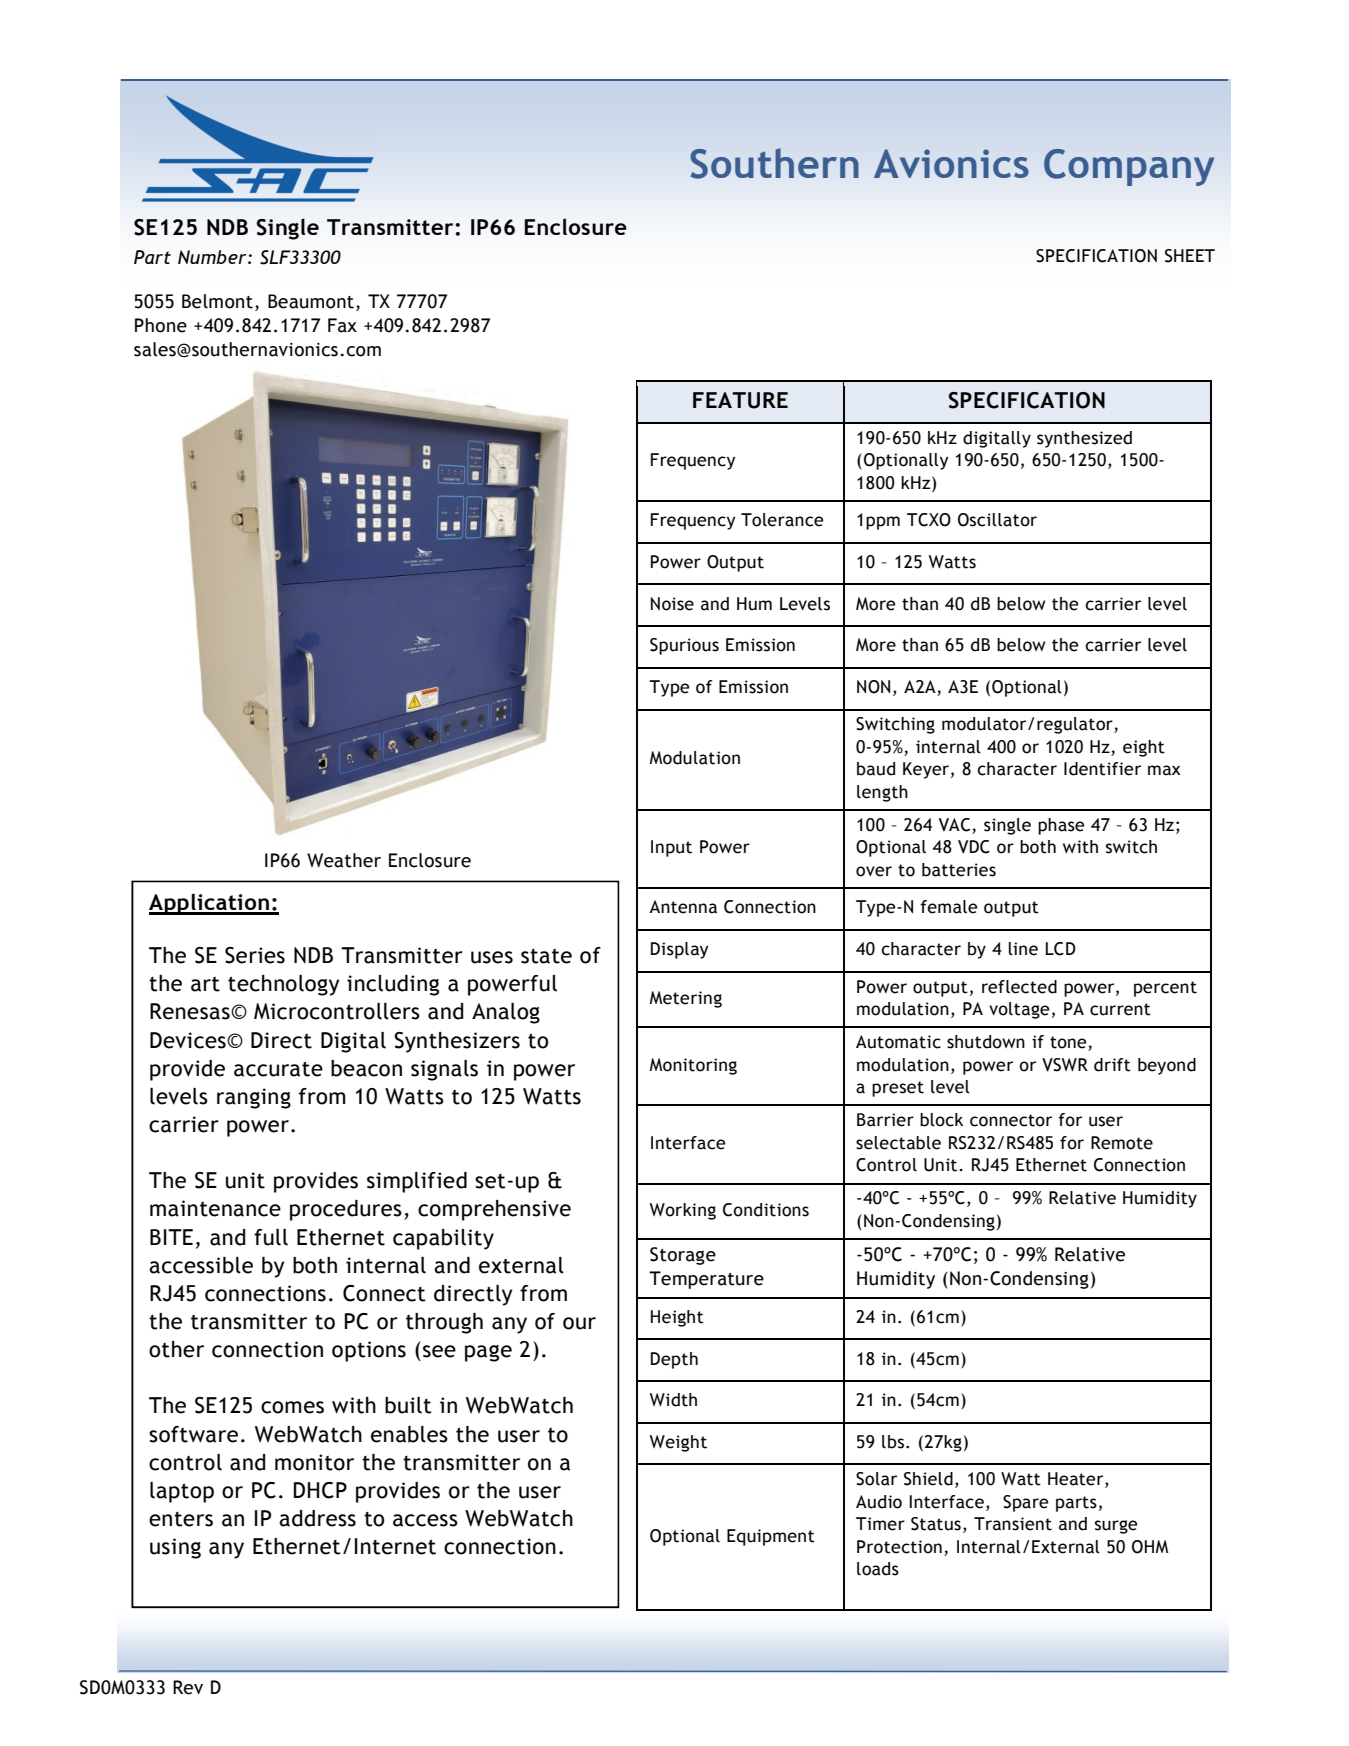 The height and width of the screenshot is (1746, 1349). I want to click on Series, so click(255, 955).
